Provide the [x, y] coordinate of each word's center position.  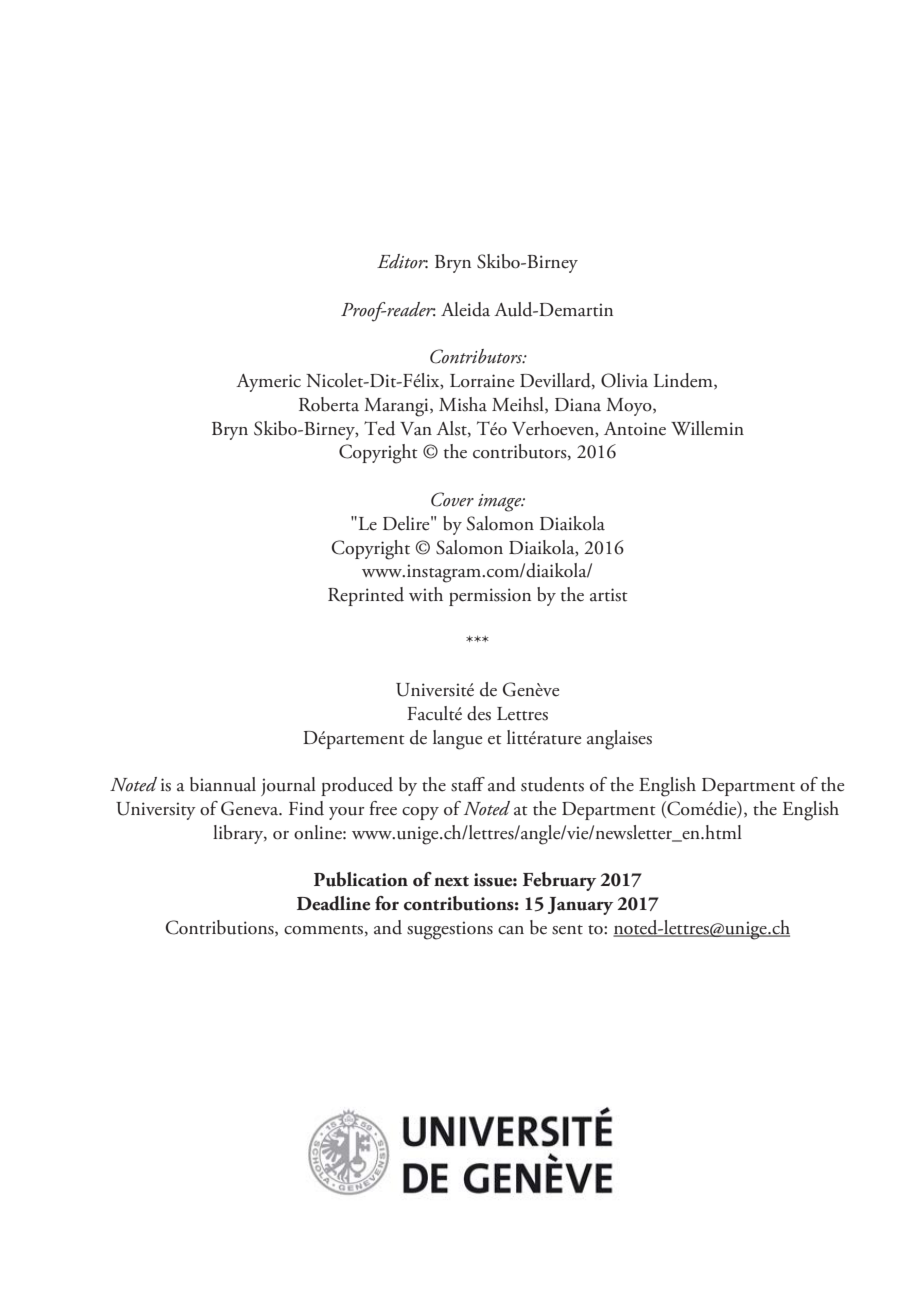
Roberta [329, 404]
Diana [578, 405]
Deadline [333, 903]
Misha [463, 404]
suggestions [450, 930]
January [580, 906]
